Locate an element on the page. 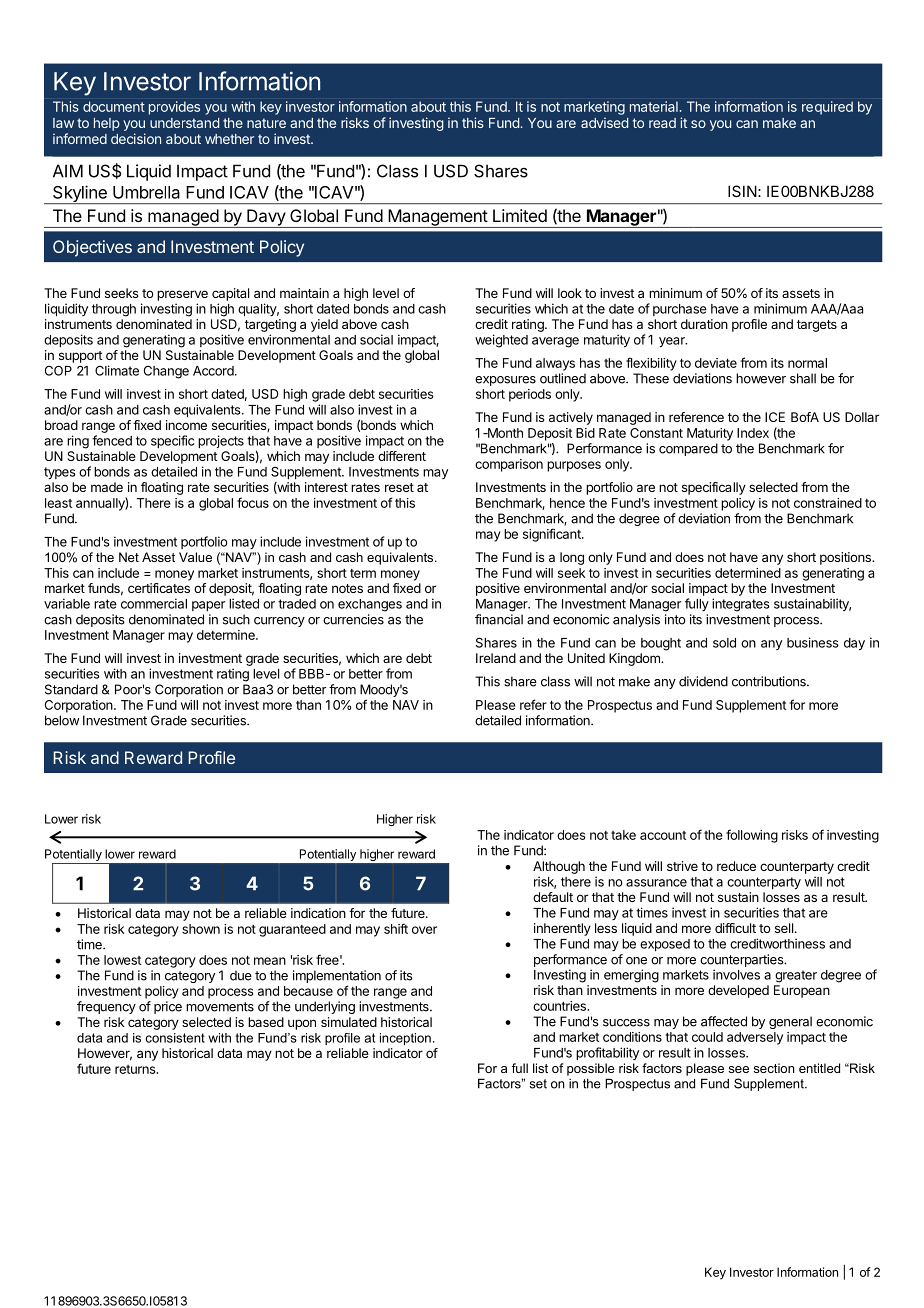 This image has width=924, height=1308. required is located at coordinates (827, 108).
